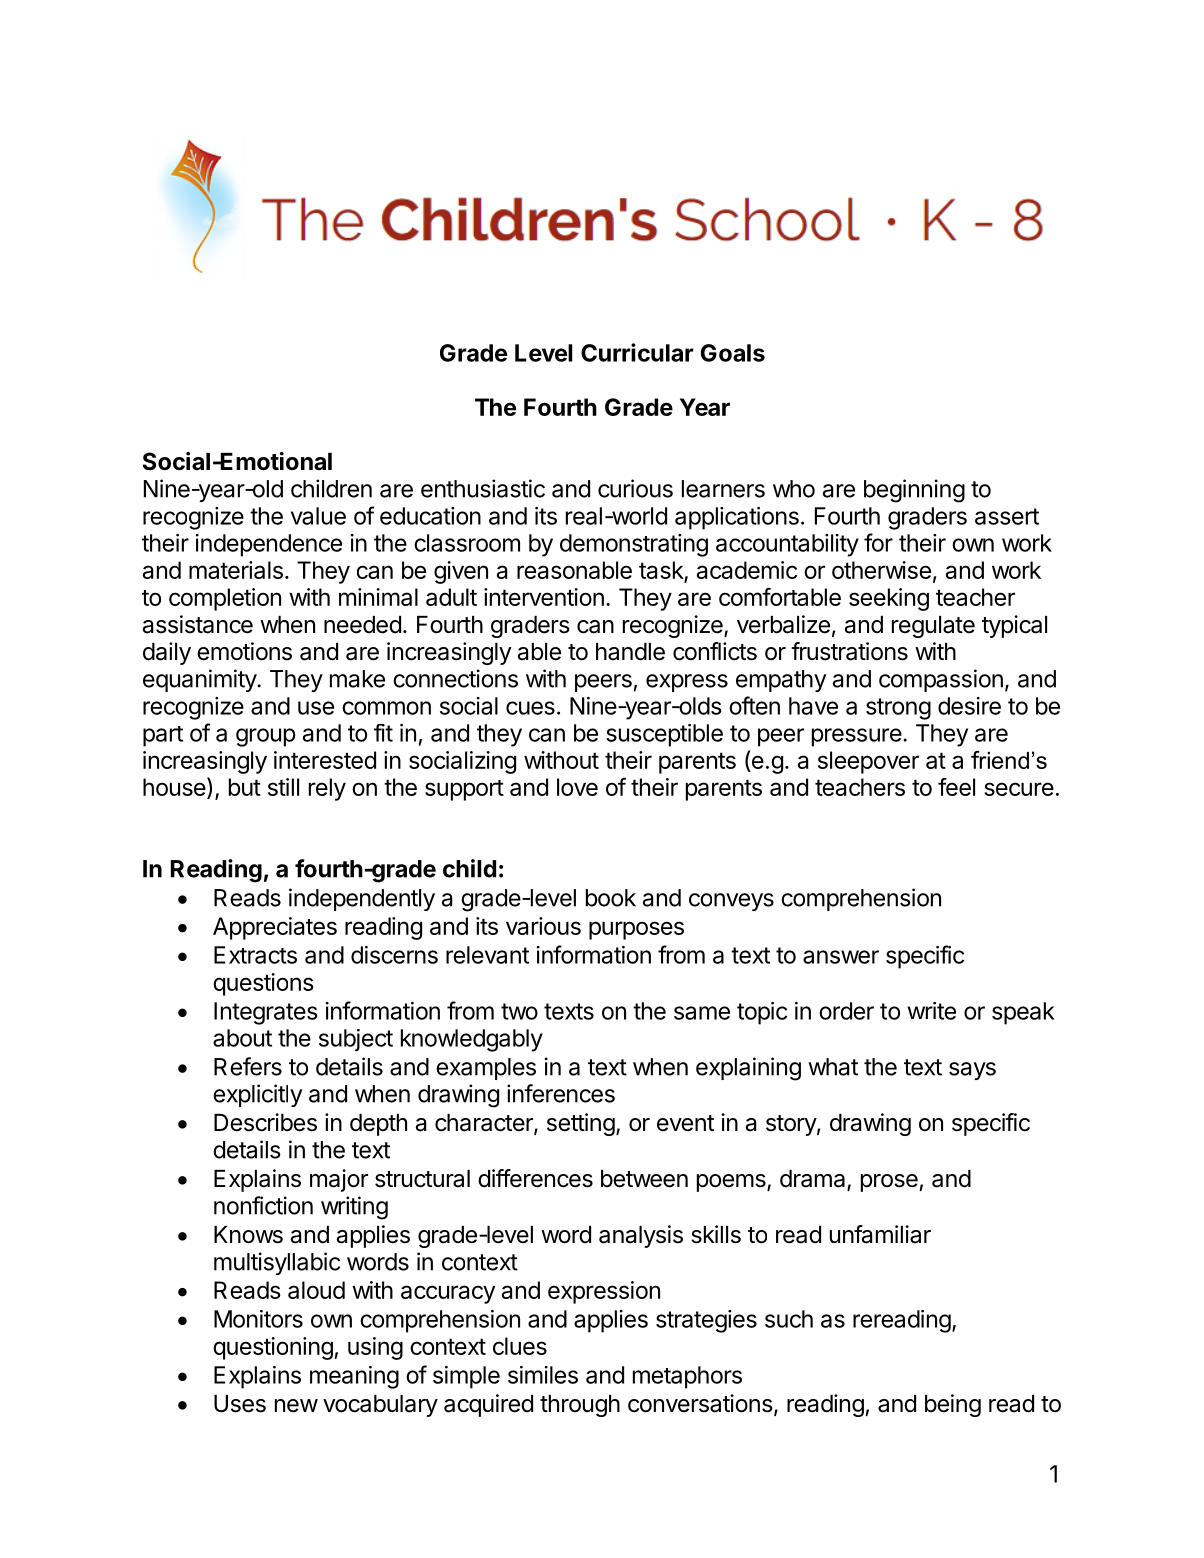  I want to click on Appreciates, so click(275, 928).
